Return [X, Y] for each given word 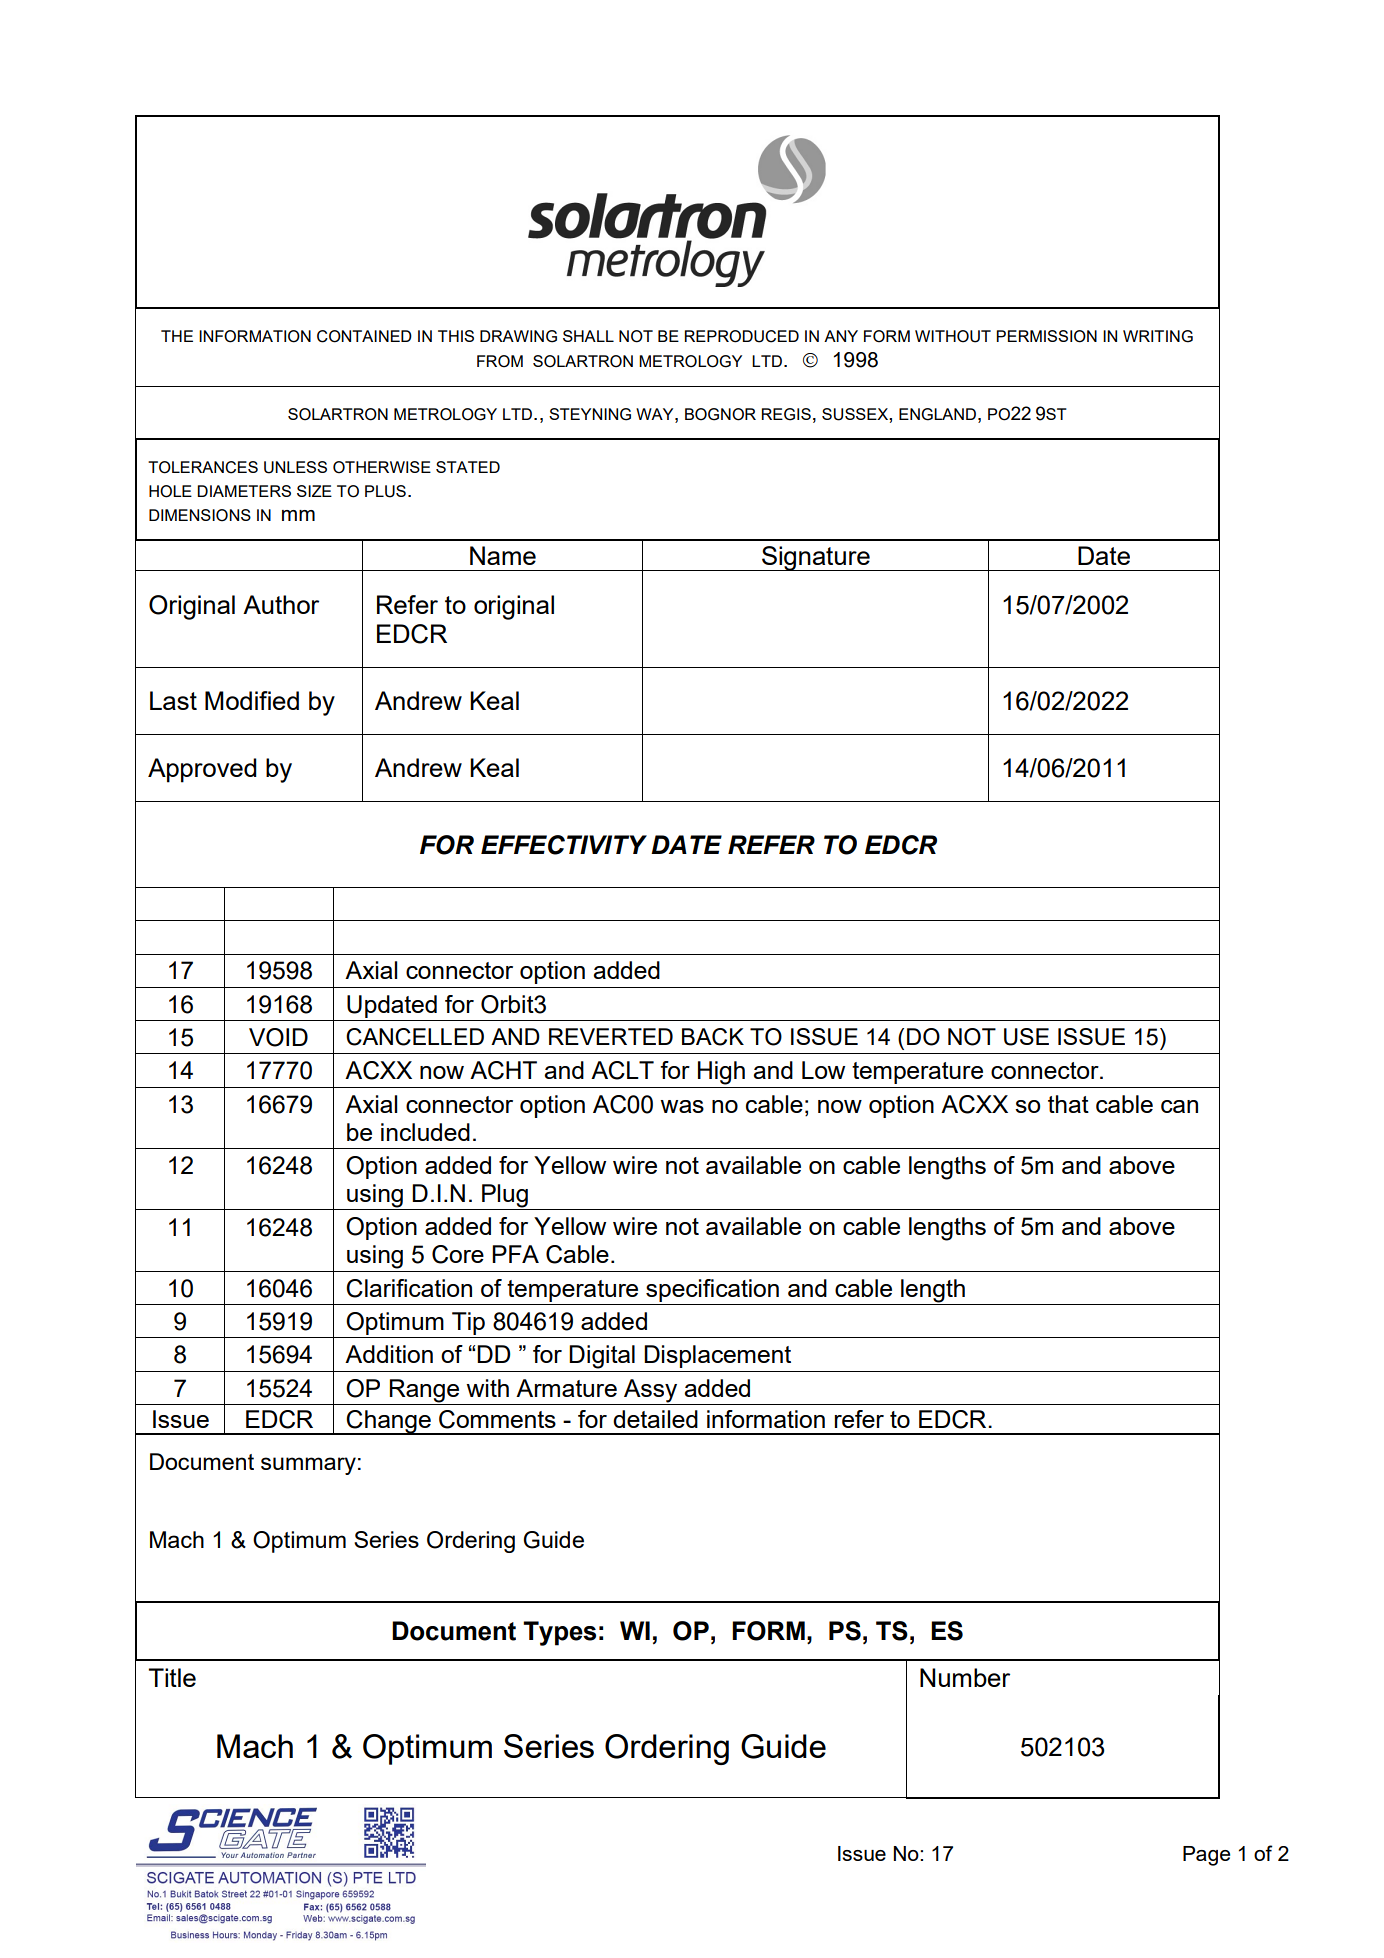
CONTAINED [364, 336]
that [1068, 1104]
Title [172, 1677]
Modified [252, 700]
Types [559, 1633]
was [682, 1106]
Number [965, 1677]
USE [1026, 1037]
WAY [656, 414]
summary [308, 1466]
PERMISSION [1046, 336]
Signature [816, 558]
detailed [655, 1419]
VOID [278, 1037]
